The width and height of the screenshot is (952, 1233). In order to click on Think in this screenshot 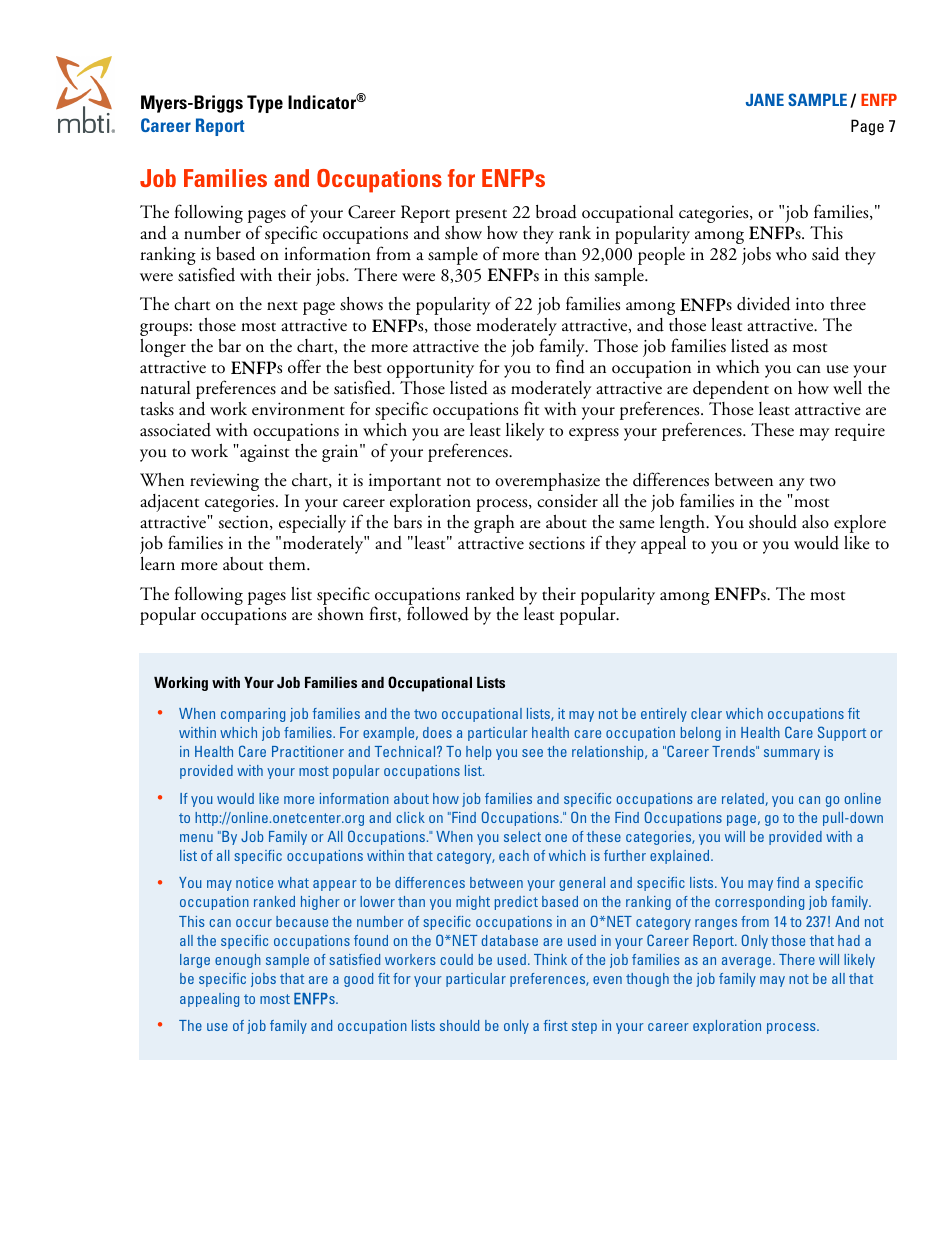, I will do `click(550, 959)`.
